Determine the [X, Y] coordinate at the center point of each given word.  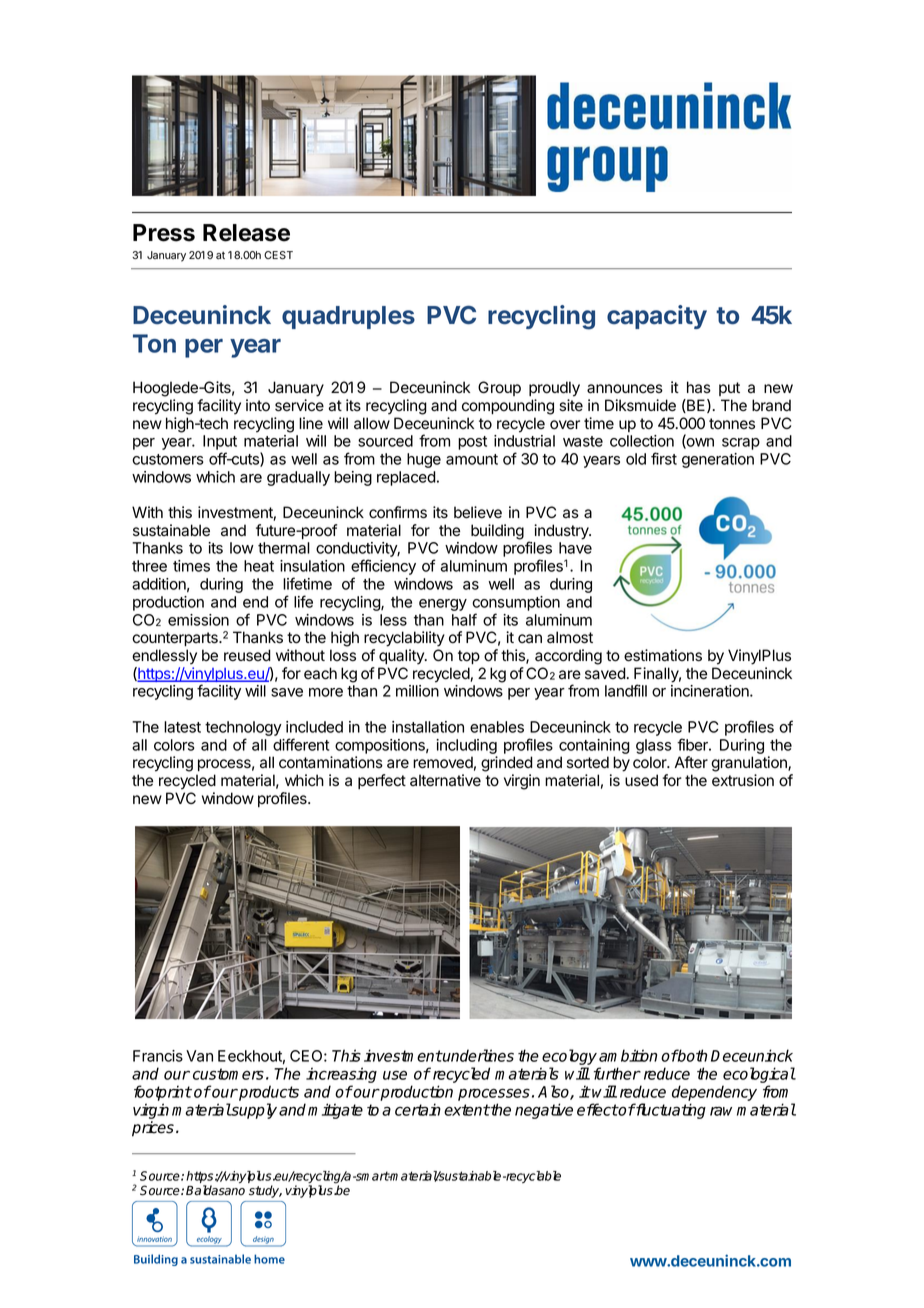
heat [259, 566]
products [268, 1093]
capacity [657, 317]
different [301, 744]
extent [467, 1110]
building [497, 532]
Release [246, 233]
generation [718, 460]
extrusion [743, 780]
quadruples [348, 317]
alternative [445, 780]
